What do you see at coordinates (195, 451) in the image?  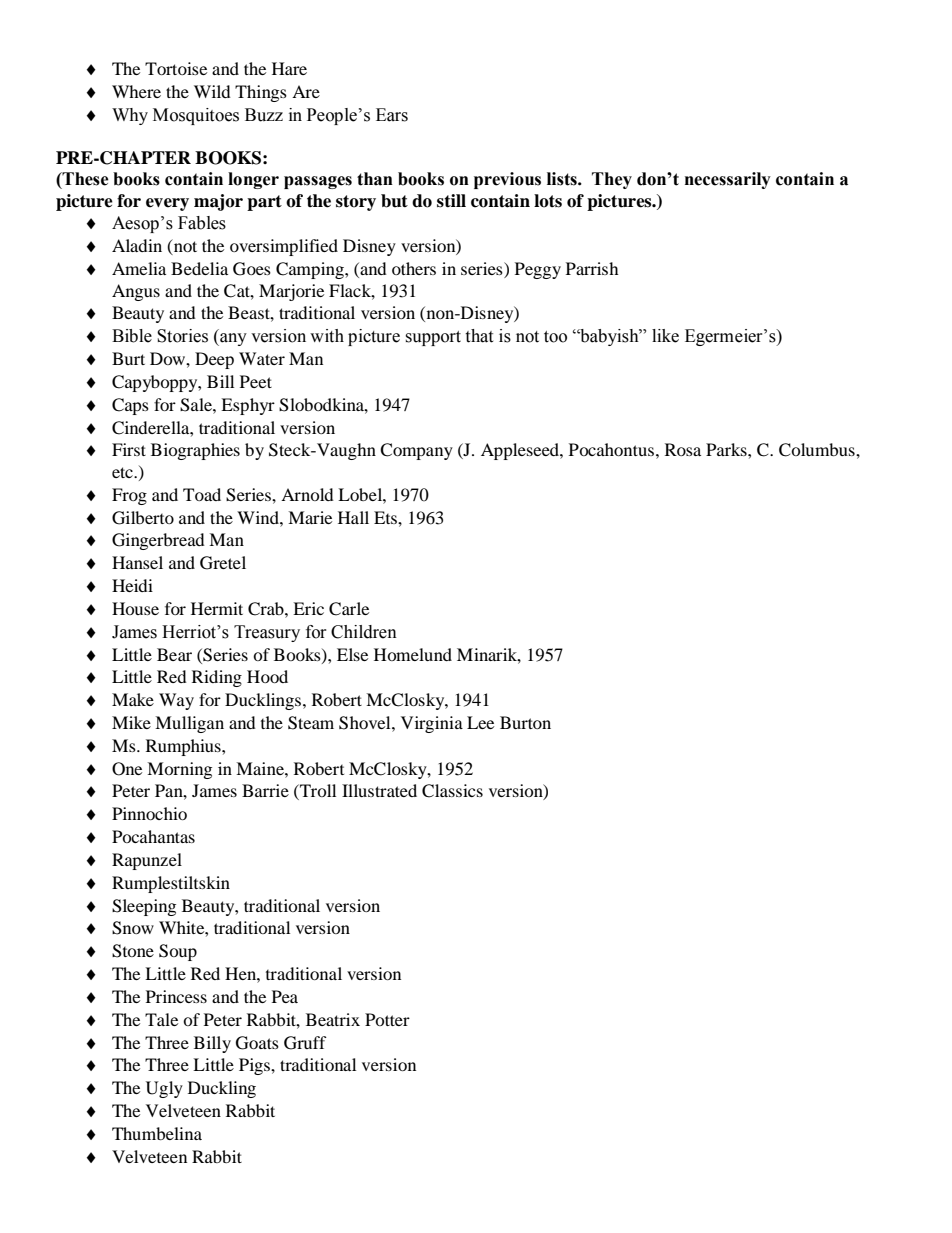 I see `Biographies` at bounding box center [195, 451].
